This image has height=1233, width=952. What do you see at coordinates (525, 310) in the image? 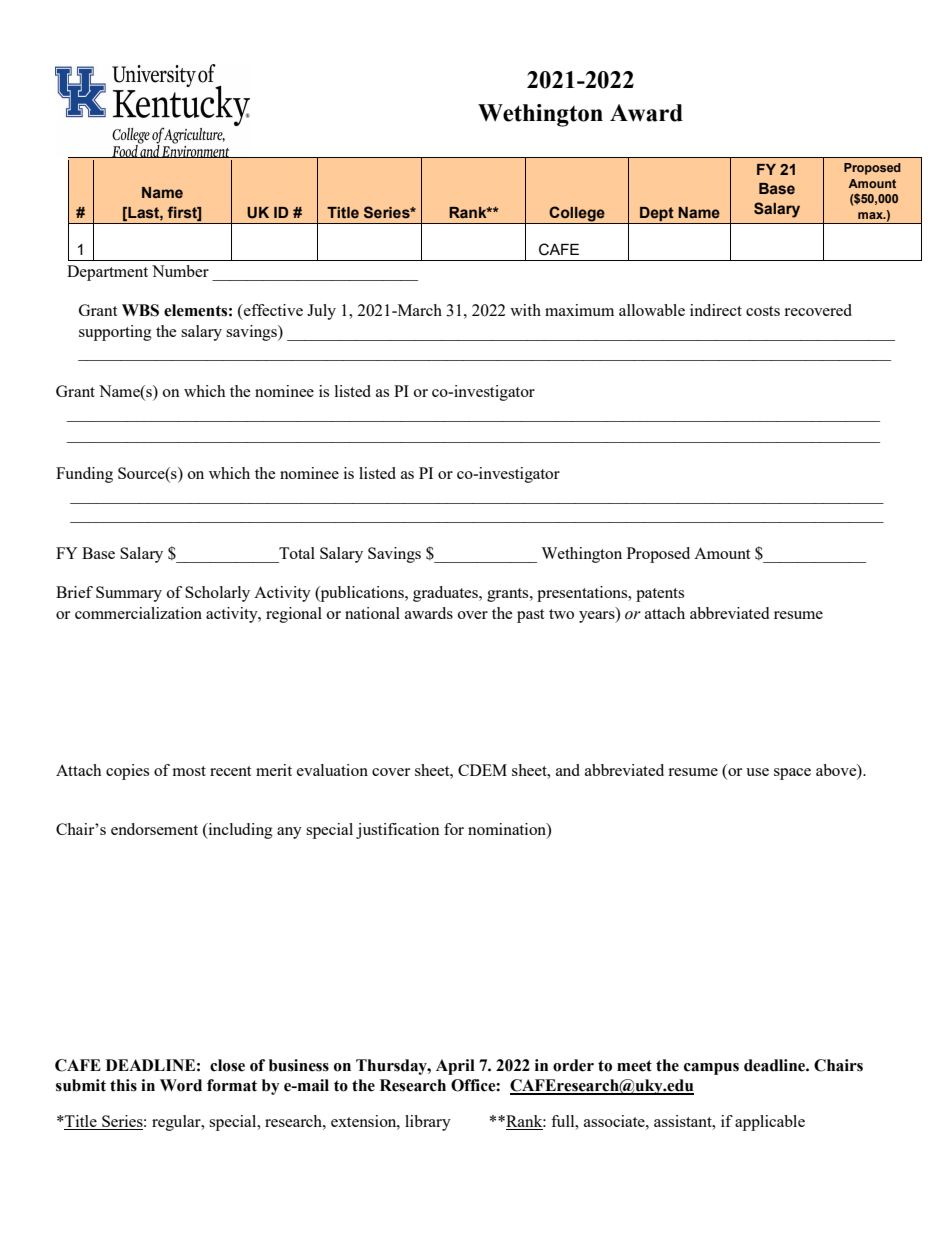
I see `with` at bounding box center [525, 310].
